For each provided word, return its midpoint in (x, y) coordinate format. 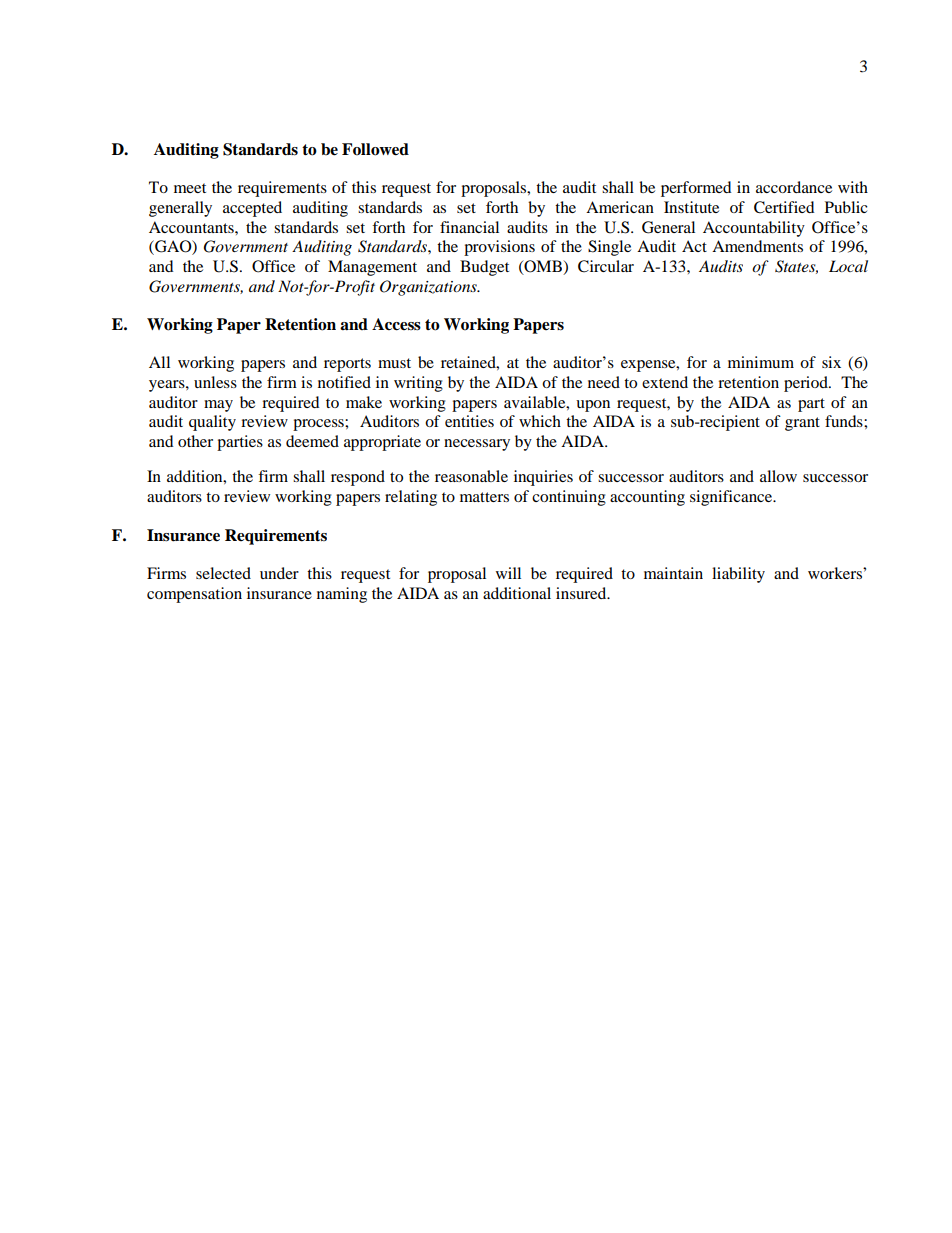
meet (190, 188)
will (508, 573)
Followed (375, 149)
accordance (794, 187)
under (279, 573)
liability (738, 575)
